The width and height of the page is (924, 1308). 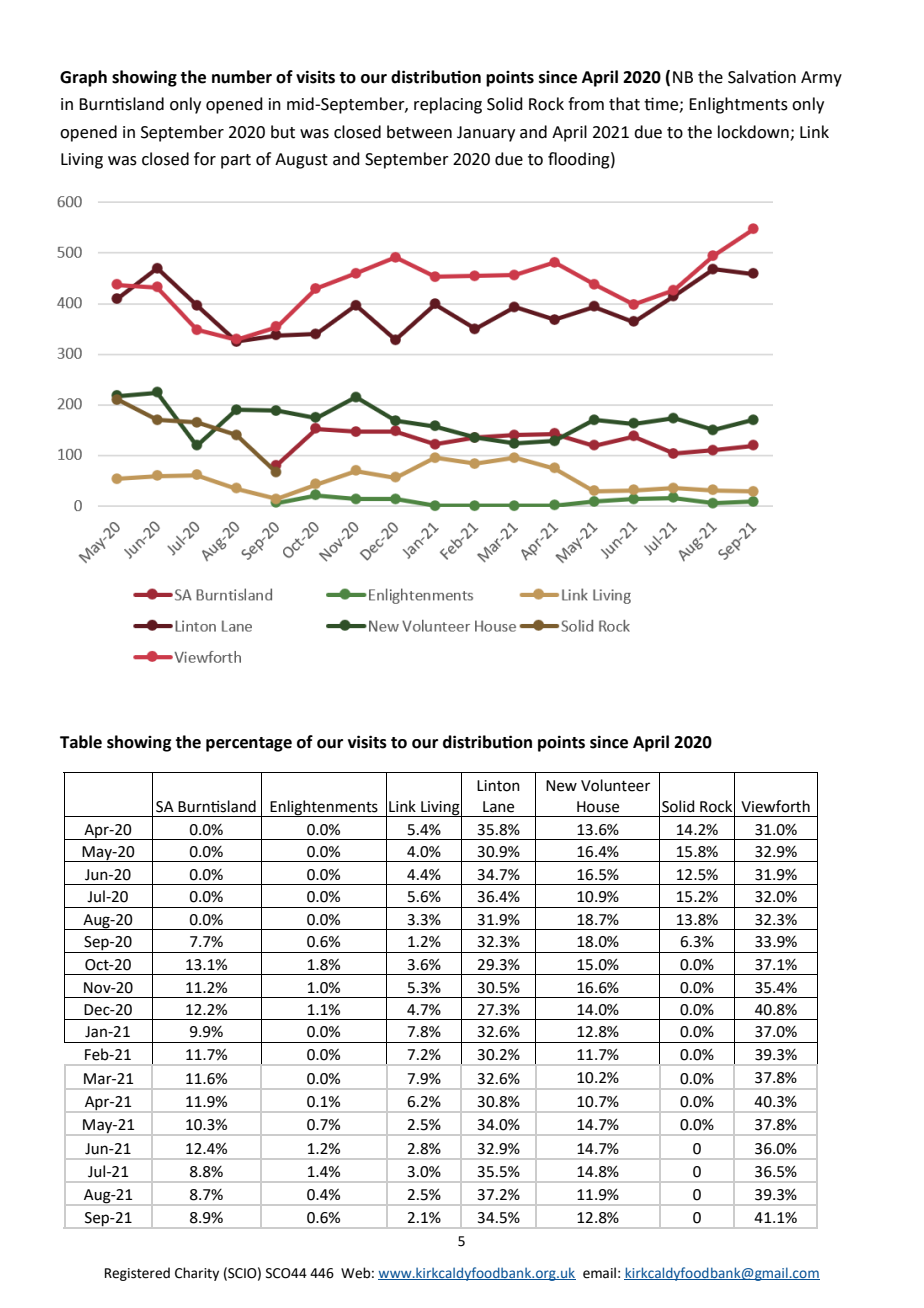 I want to click on House, so click(x=598, y=807).
